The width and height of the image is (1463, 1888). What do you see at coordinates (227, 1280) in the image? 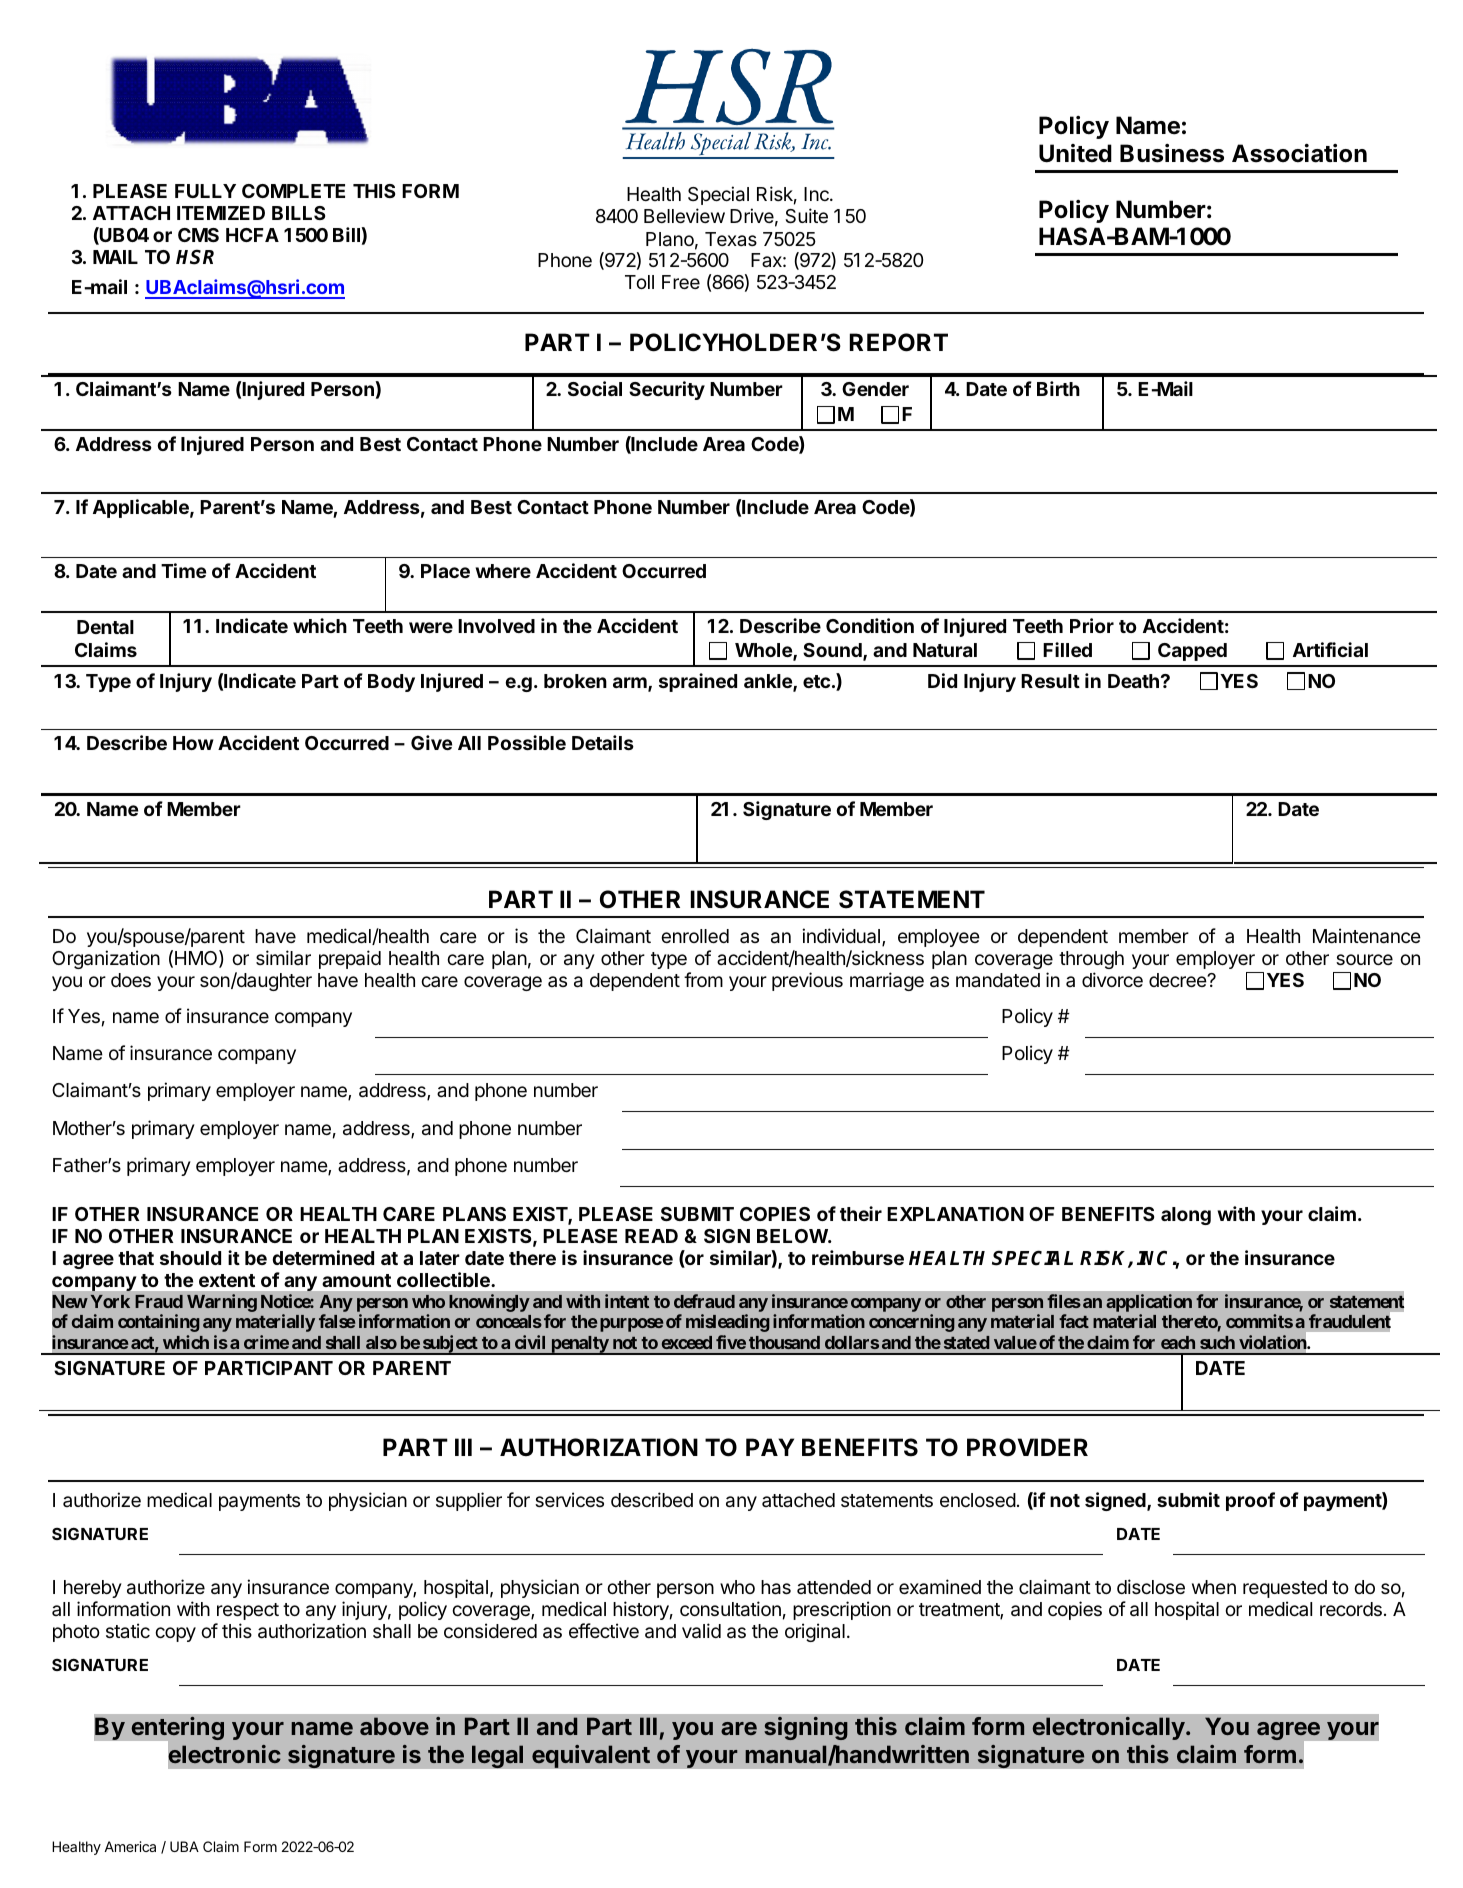
I see `extent` at bounding box center [227, 1280].
